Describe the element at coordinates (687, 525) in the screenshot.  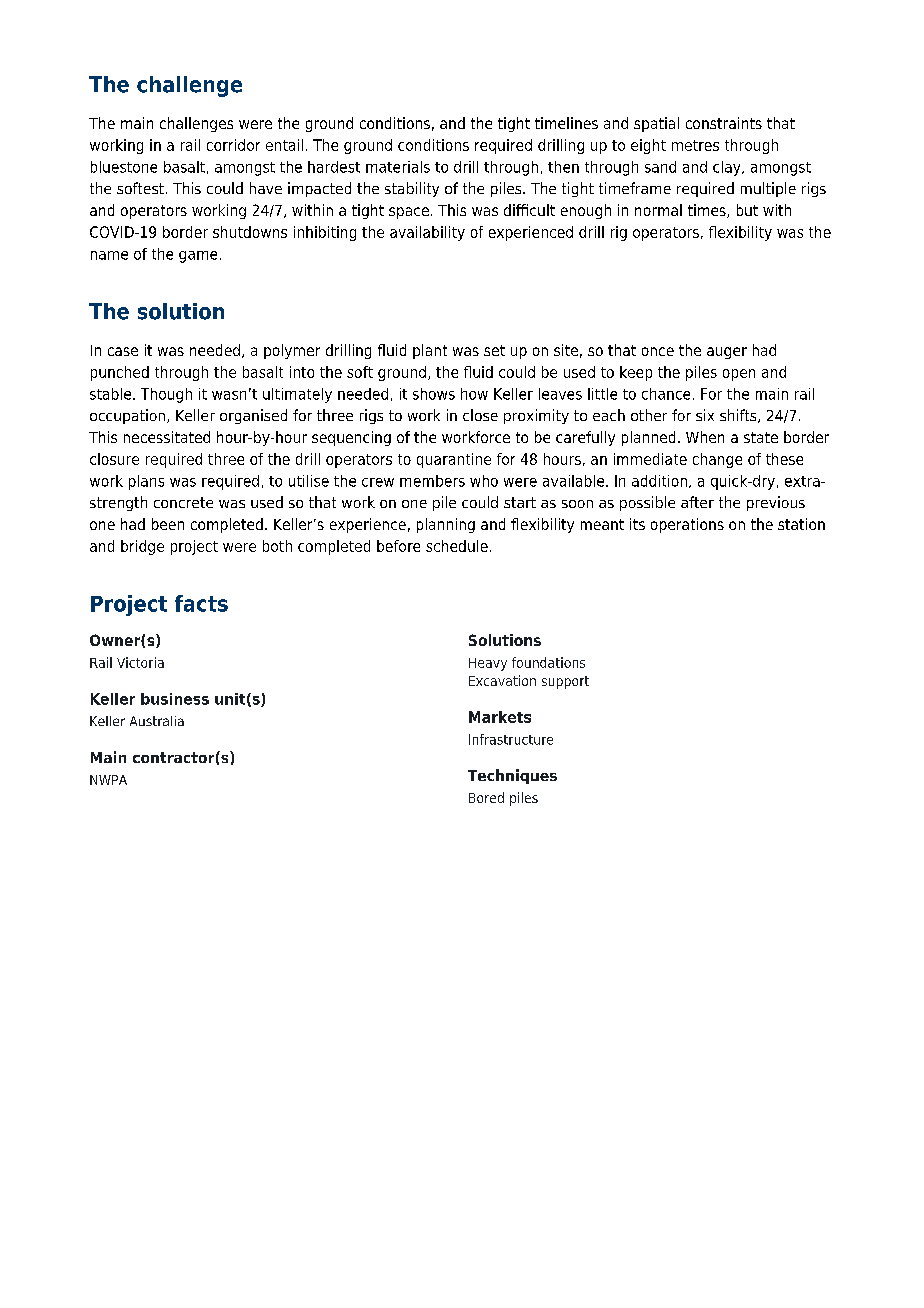
I see `operations` at that location.
